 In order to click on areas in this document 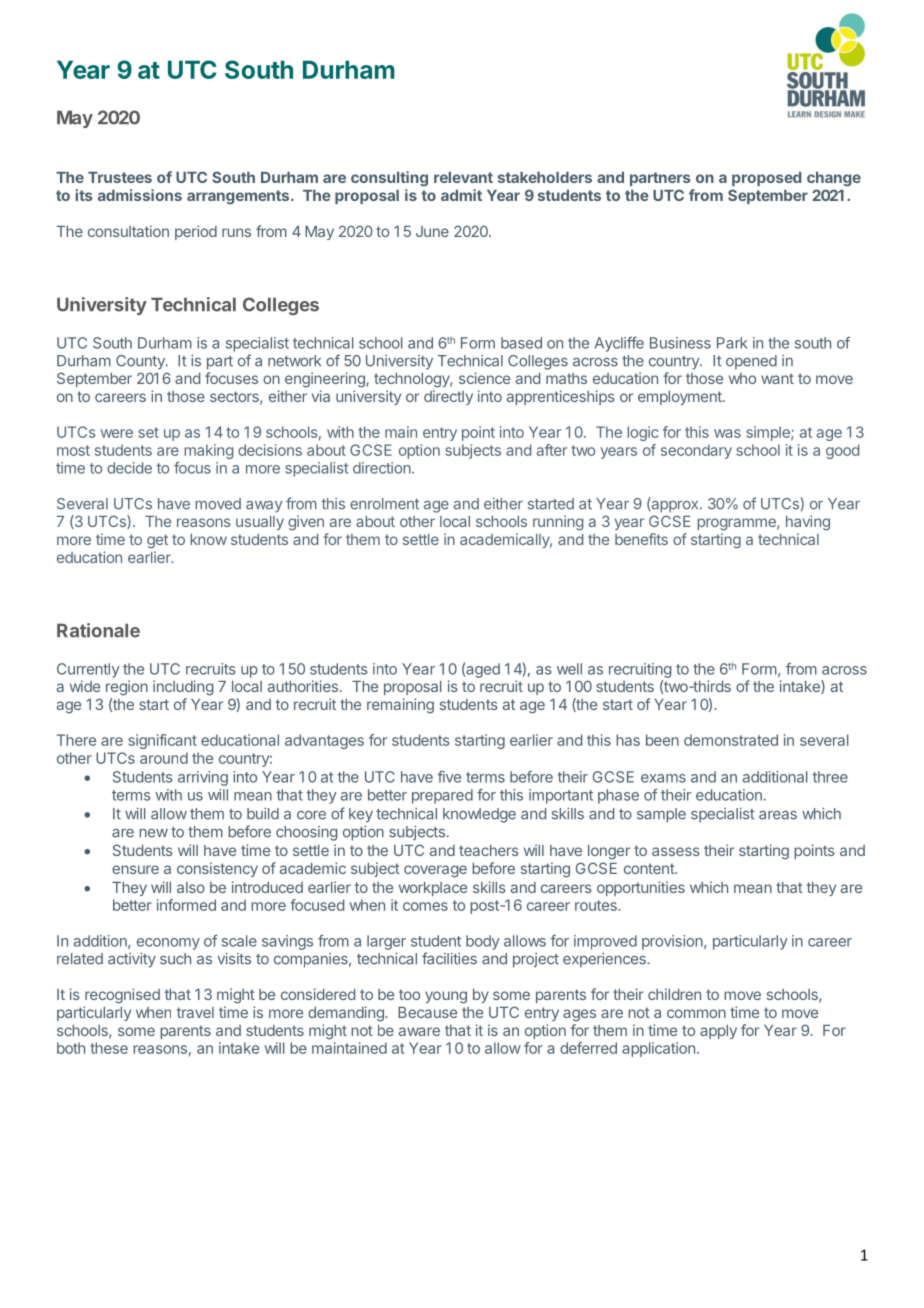, I will do `click(778, 815)`.
